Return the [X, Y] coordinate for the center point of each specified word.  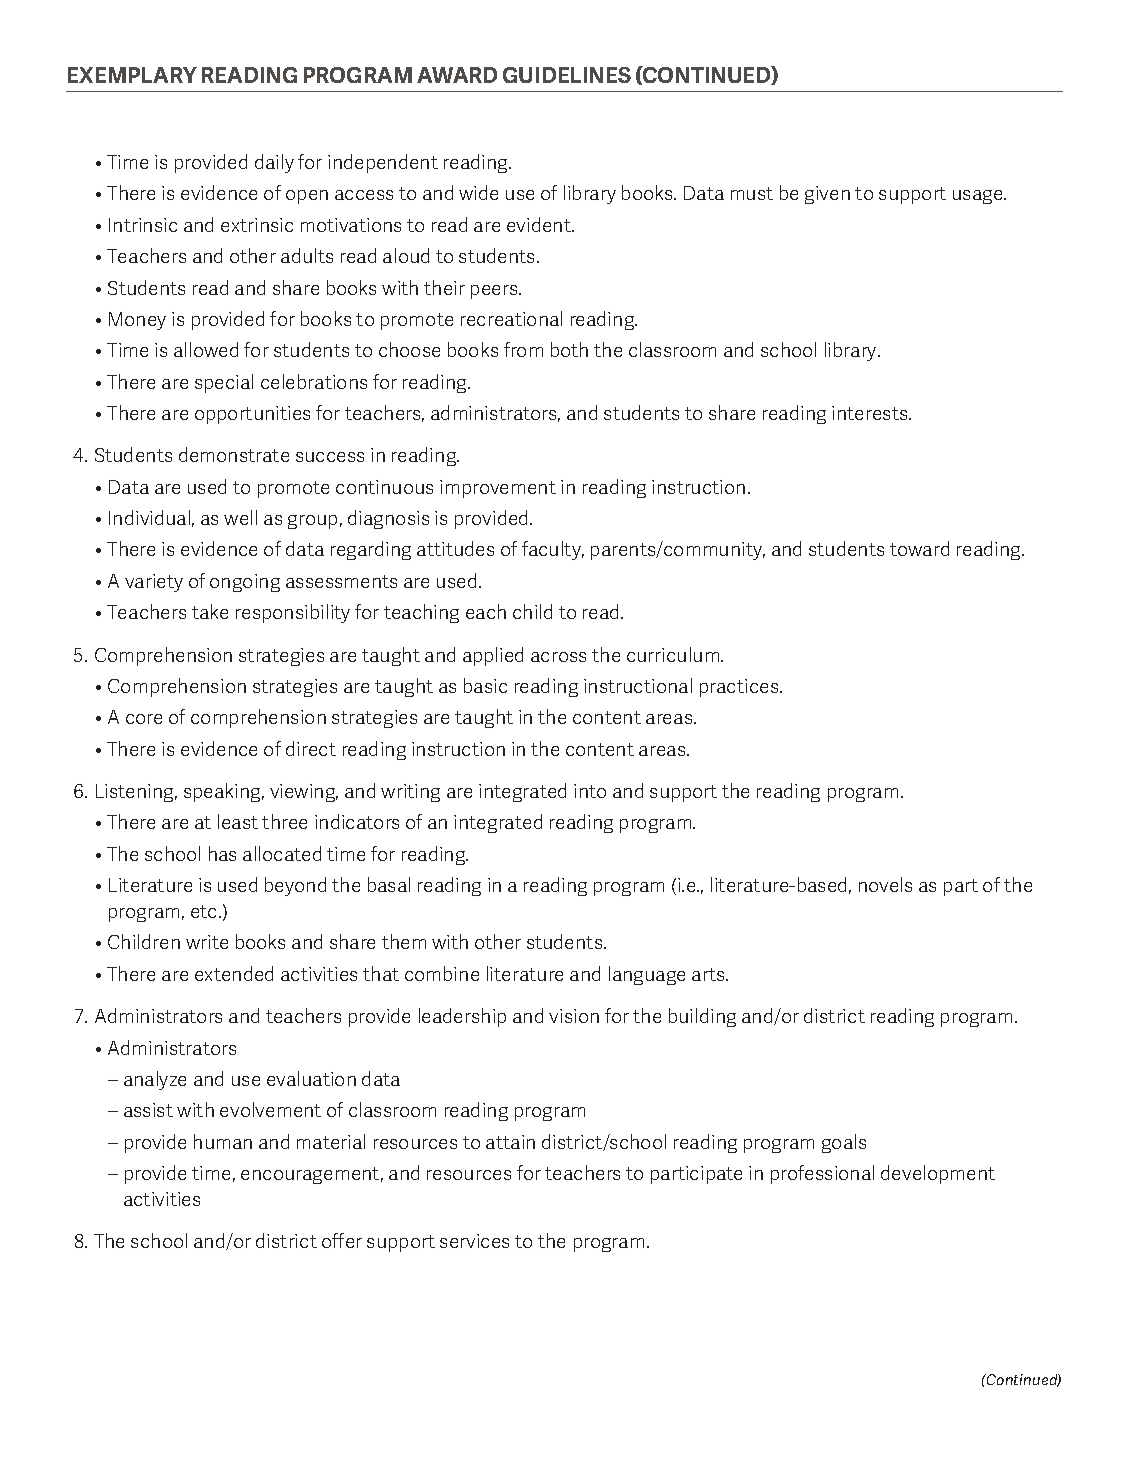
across [558, 657]
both [569, 349]
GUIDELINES [567, 75]
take [210, 611]
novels [885, 884]
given [827, 195]
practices [740, 688]
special [224, 383]
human [223, 1141]
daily [274, 163]
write [207, 942]
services [474, 1241]
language [647, 975]
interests [871, 413]
